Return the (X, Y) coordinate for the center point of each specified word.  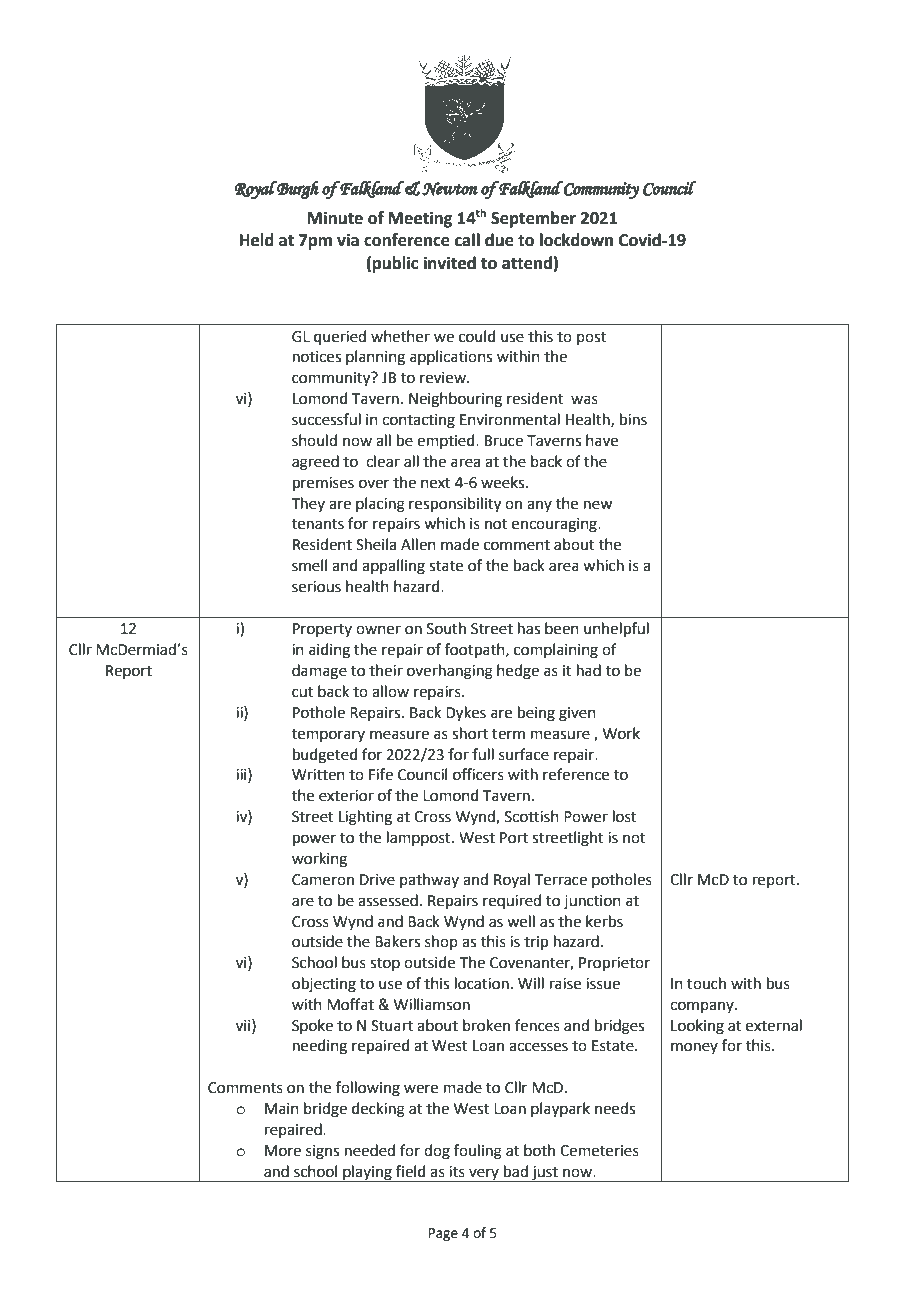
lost (625, 816)
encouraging (555, 525)
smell (309, 565)
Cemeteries (599, 1151)
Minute (335, 218)
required (512, 901)
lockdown (576, 240)
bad (516, 1171)
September (533, 219)
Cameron (323, 880)
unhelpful (616, 629)
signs (322, 1152)
